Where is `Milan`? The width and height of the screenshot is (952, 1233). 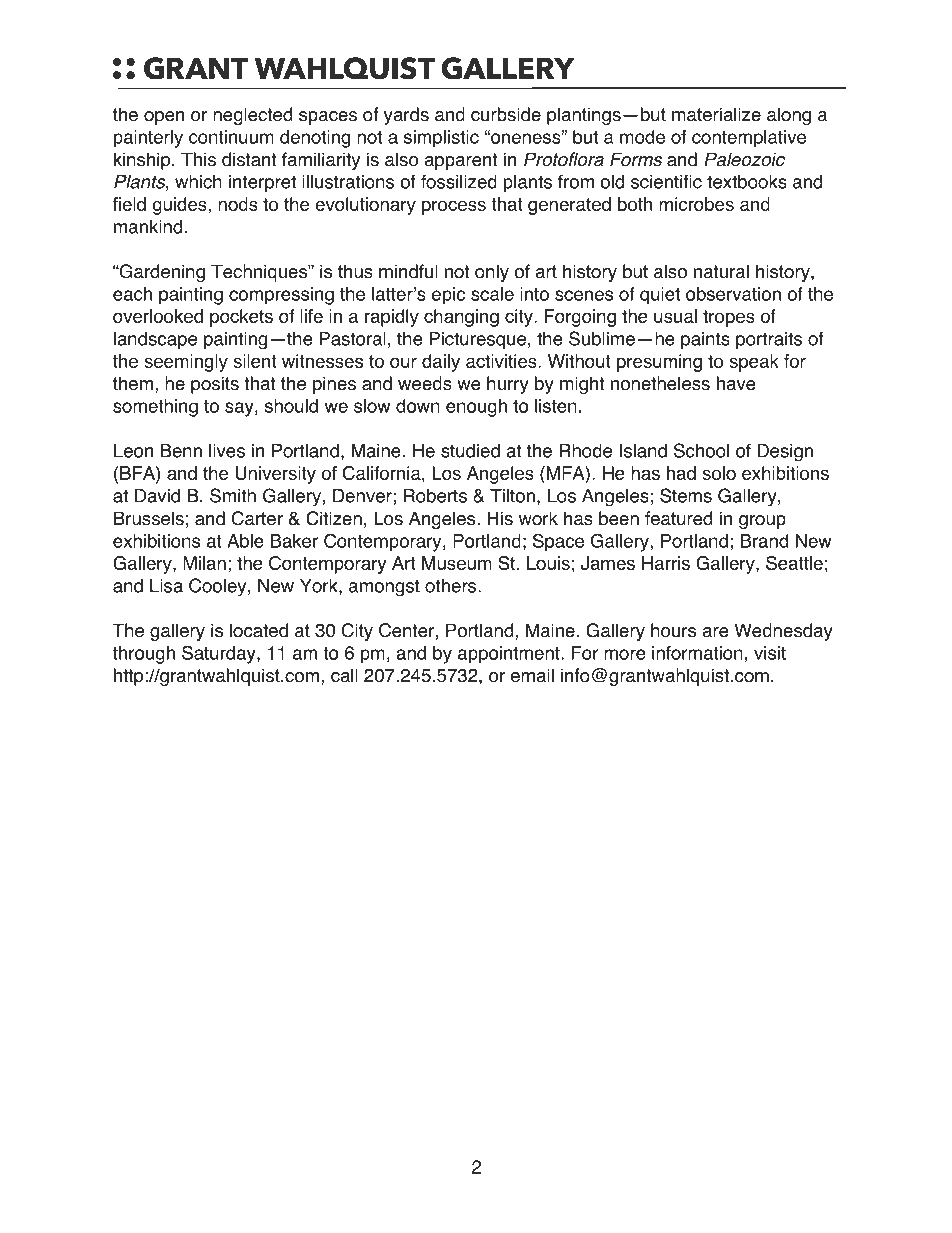 Milan is located at coordinates (204, 563).
